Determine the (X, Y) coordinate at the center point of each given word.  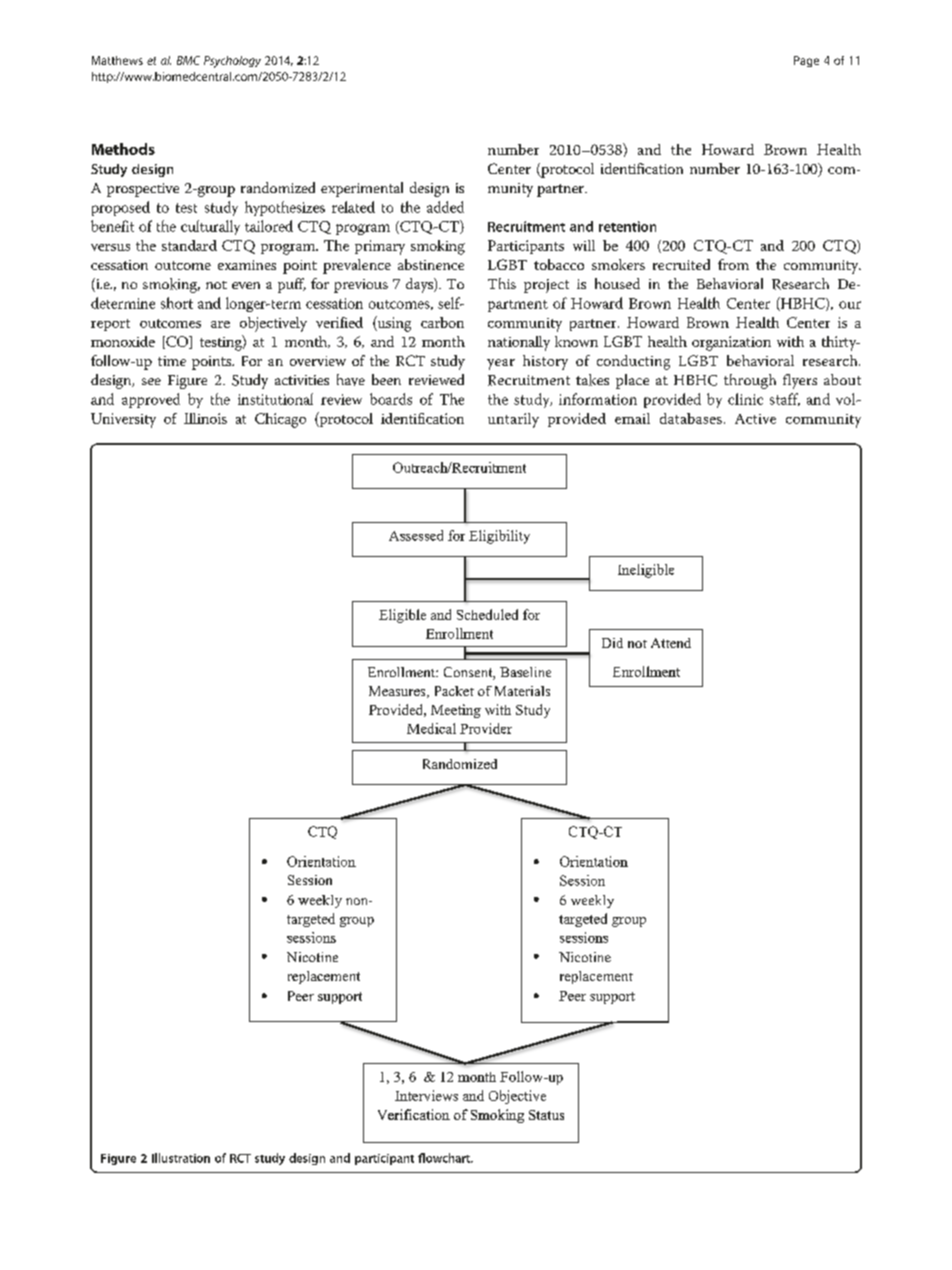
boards (391, 399)
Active (755, 419)
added (445, 207)
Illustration (181, 1158)
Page (806, 61)
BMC (188, 60)
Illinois (205, 418)
